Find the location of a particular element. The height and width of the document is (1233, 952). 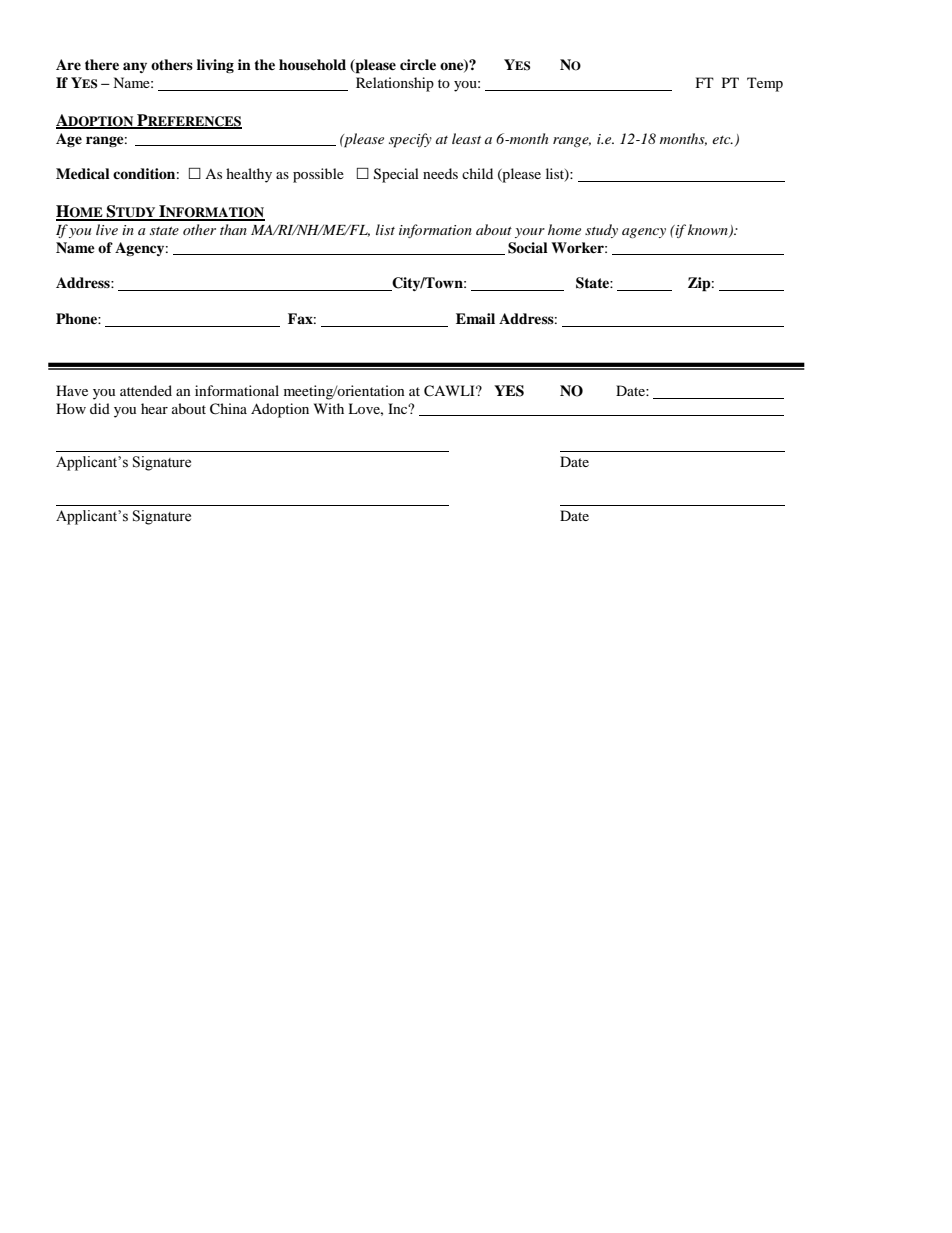

Social is located at coordinates (528, 248).
